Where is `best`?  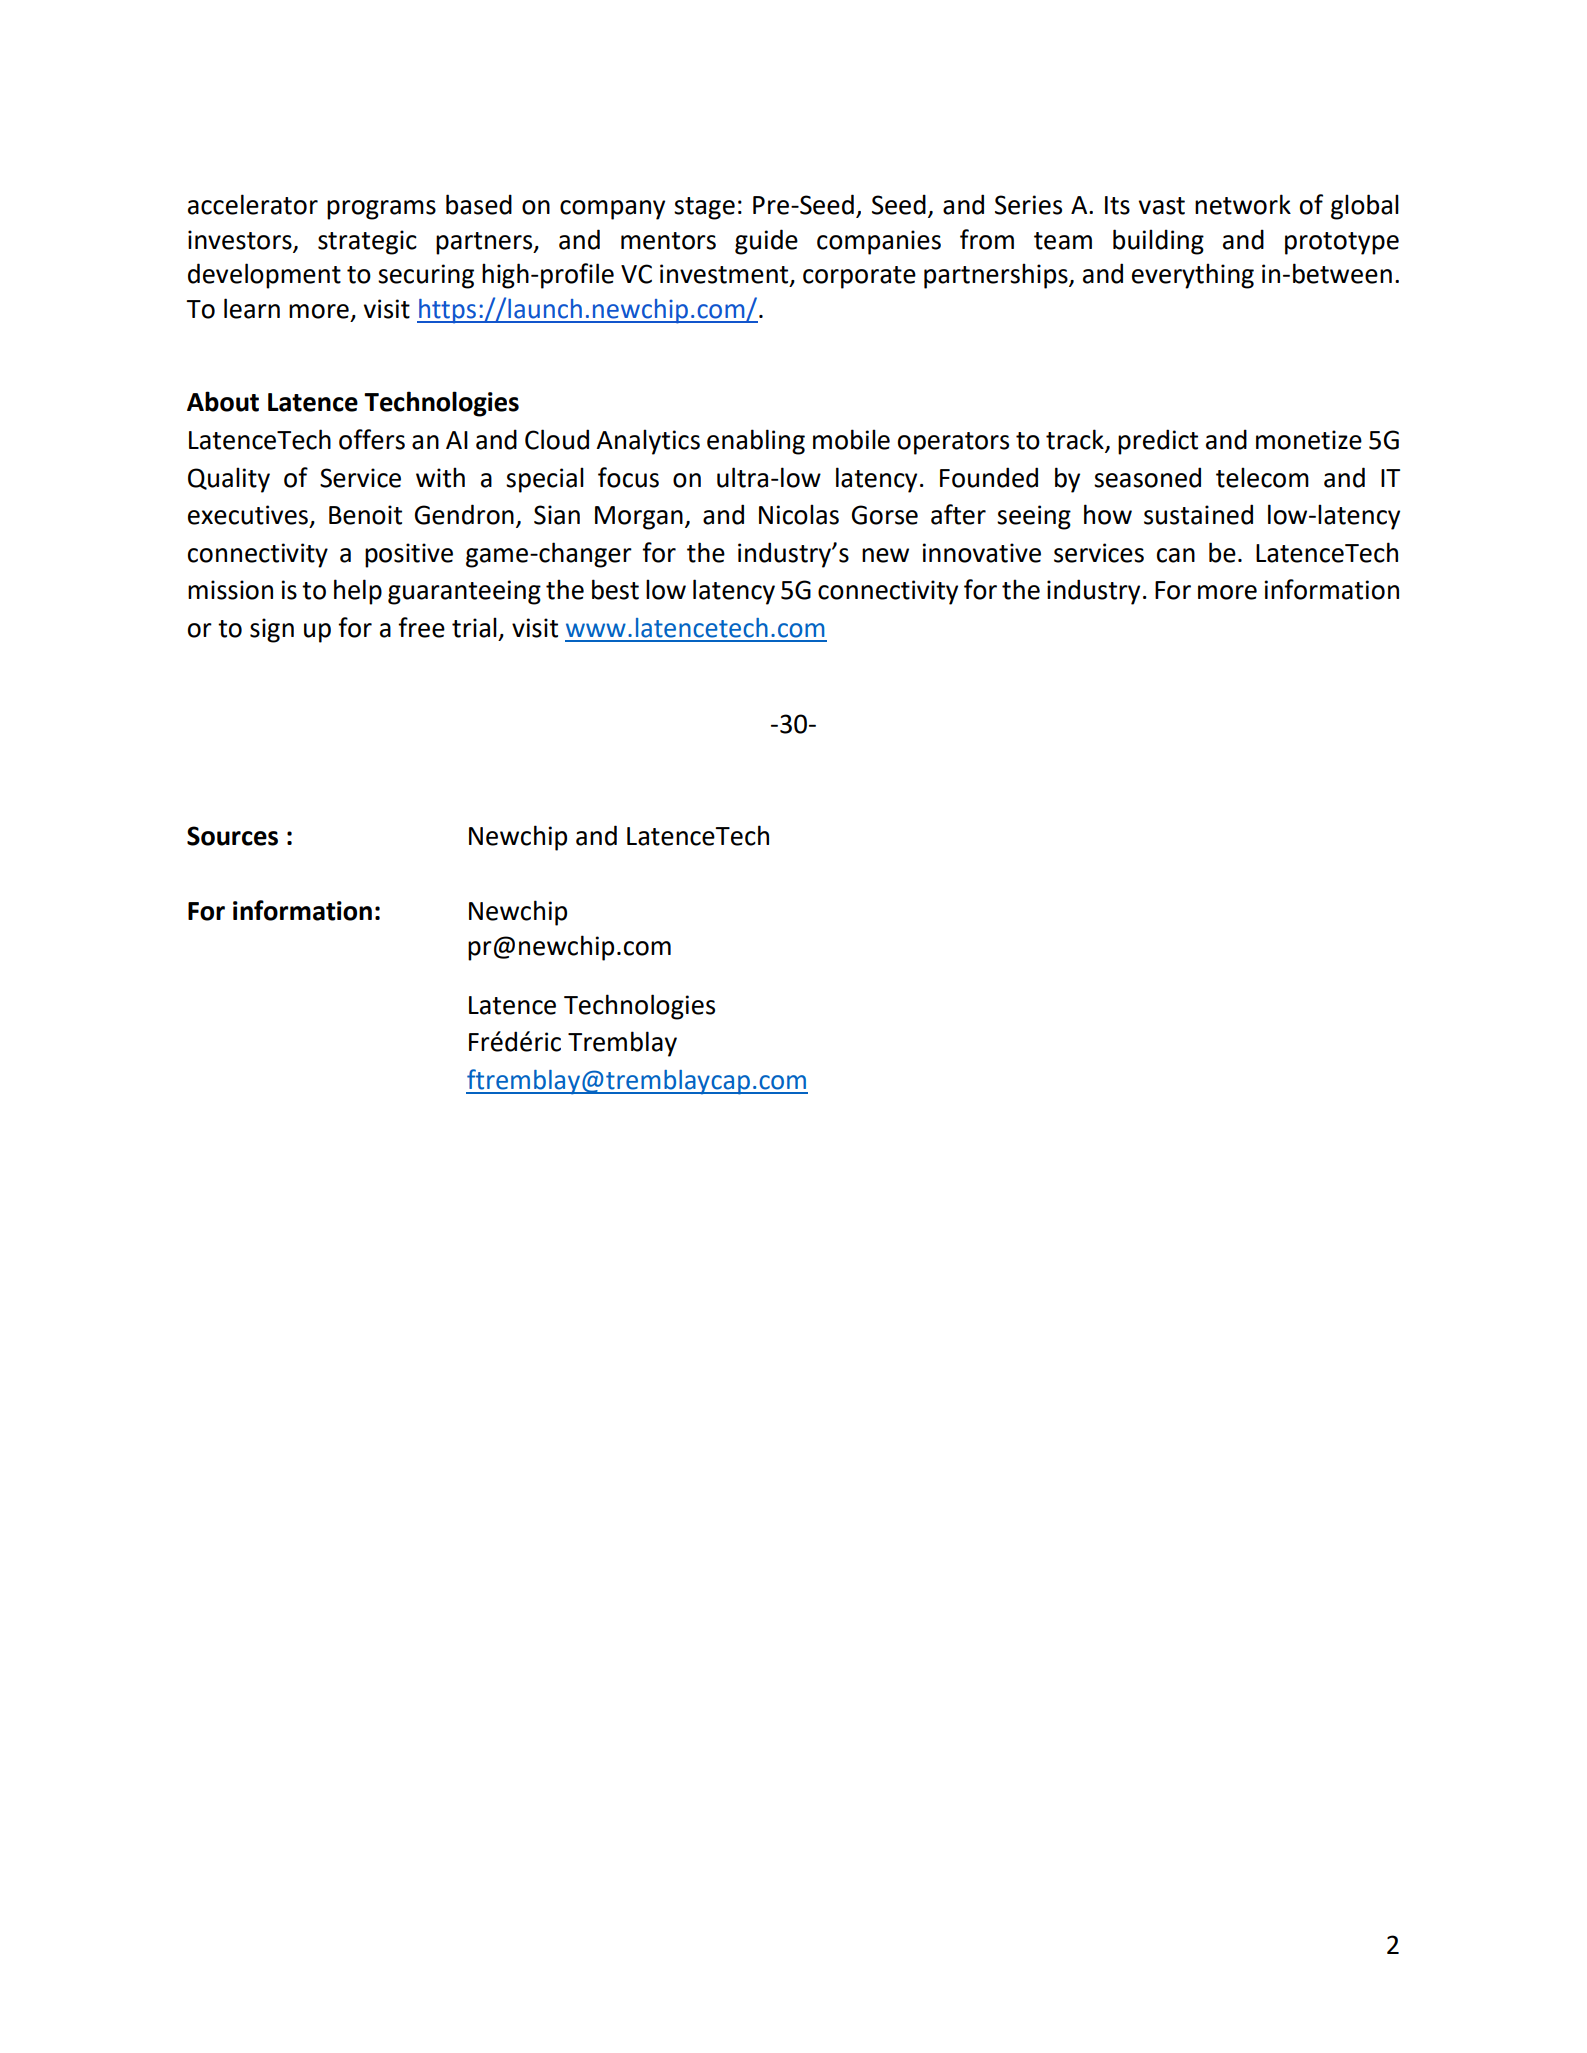 best is located at coordinates (615, 589).
